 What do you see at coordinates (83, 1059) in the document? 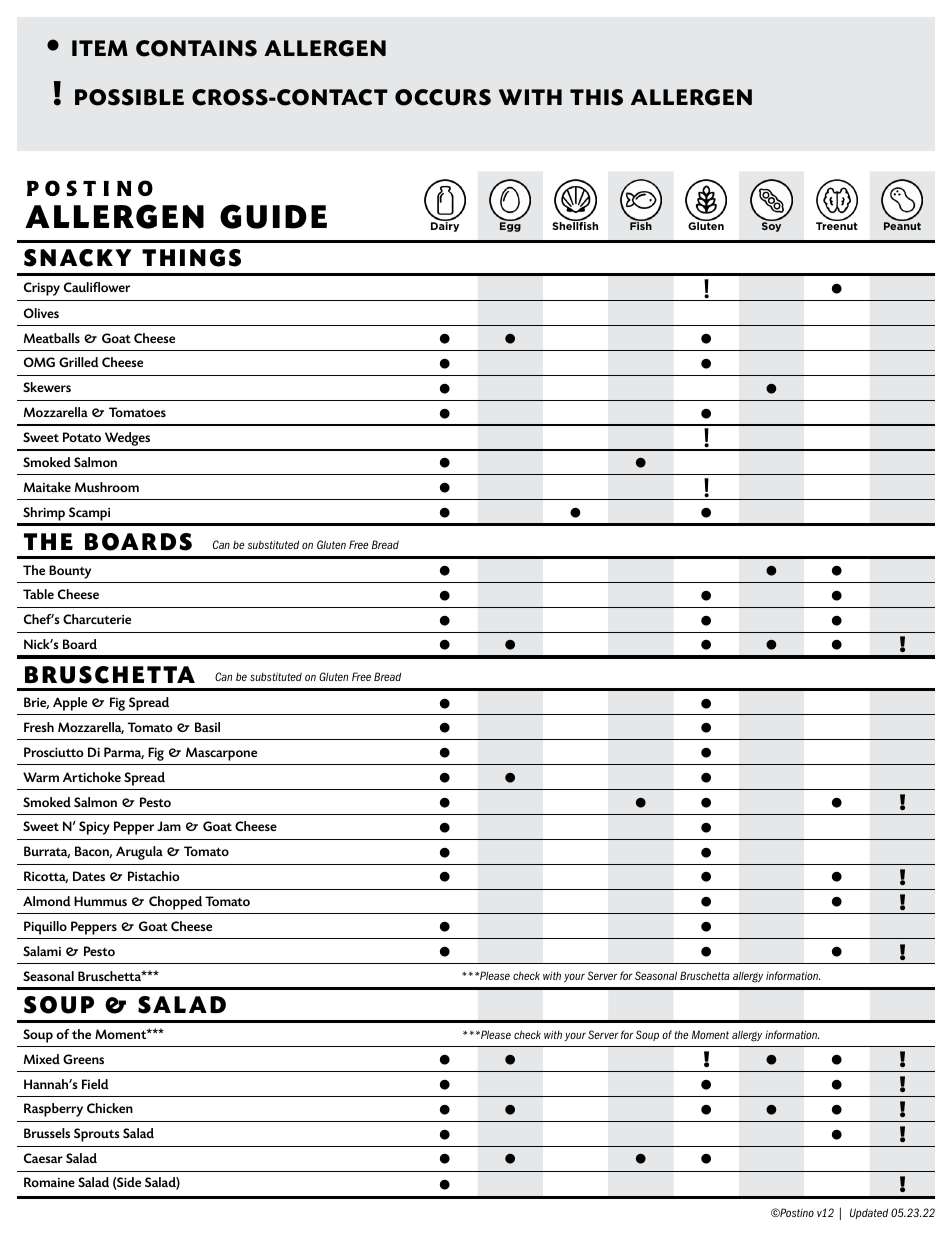
I see `Greens` at bounding box center [83, 1059].
